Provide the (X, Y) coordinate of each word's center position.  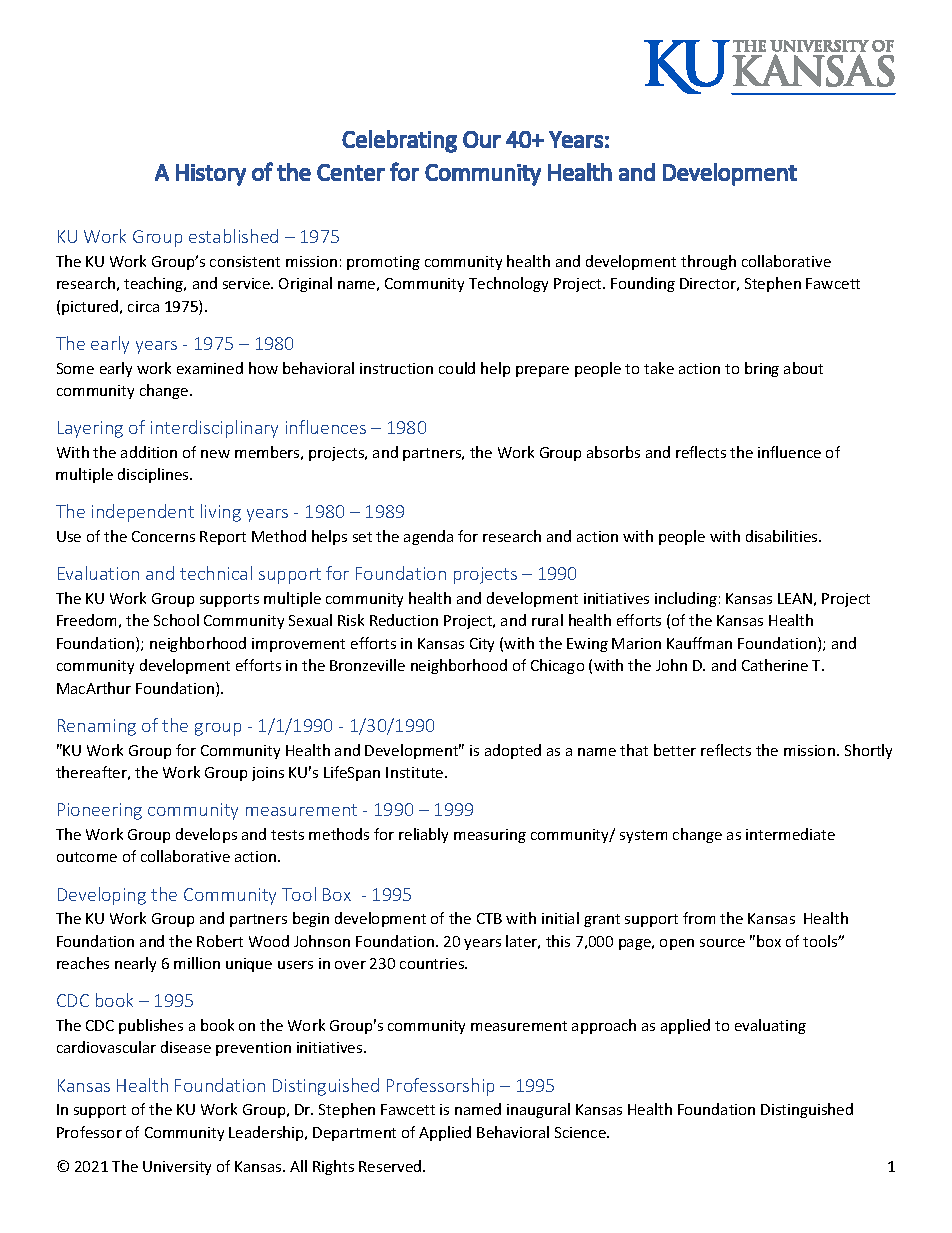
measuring (490, 836)
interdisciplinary (214, 429)
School (176, 620)
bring (762, 369)
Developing (102, 896)
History (211, 175)
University (177, 1168)
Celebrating (399, 141)
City (482, 645)
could (457, 368)
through (708, 262)
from (699, 918)
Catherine (775, 665)
